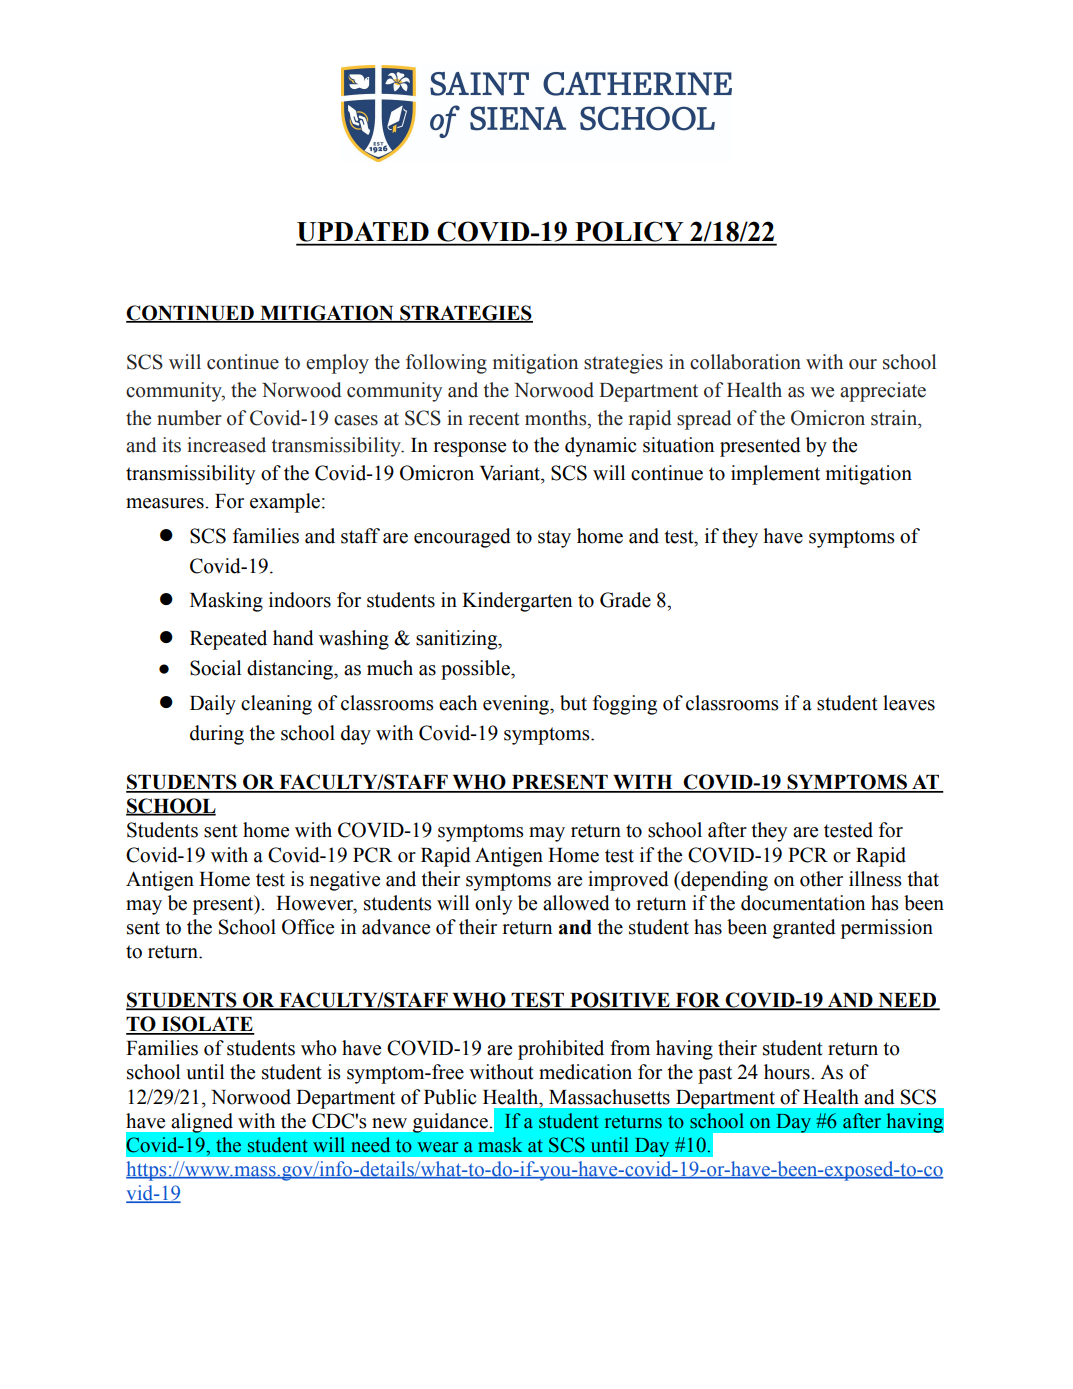 The width and height of the document is (1073, 1389). I want to click on POSITIVE, so click(620, 1001).
